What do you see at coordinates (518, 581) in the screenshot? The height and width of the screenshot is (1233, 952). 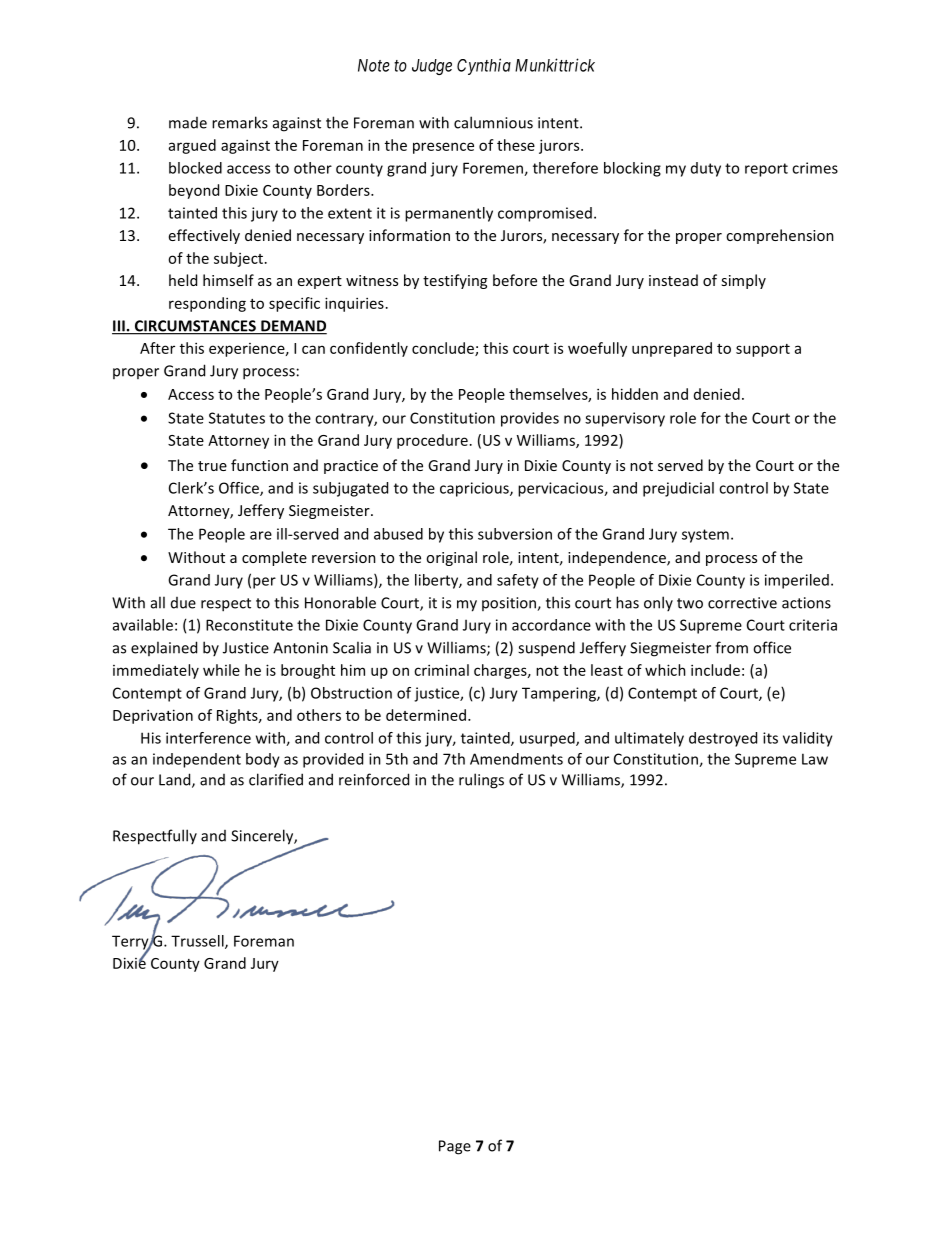 I see `safety` at bounding box center [518, 581].
